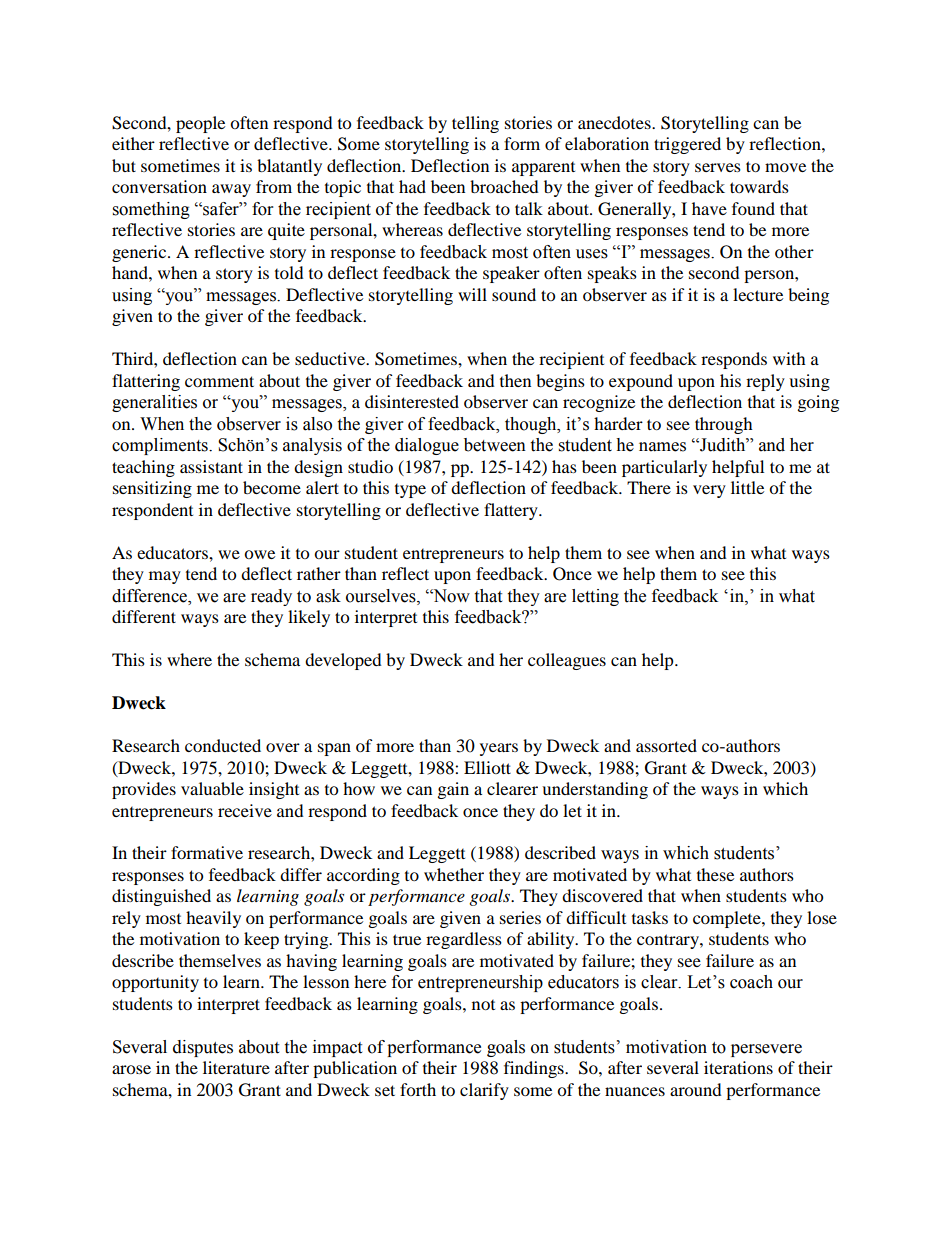 The image size is (952, 1233). I want to click on ourselves, so click(382, 596).
